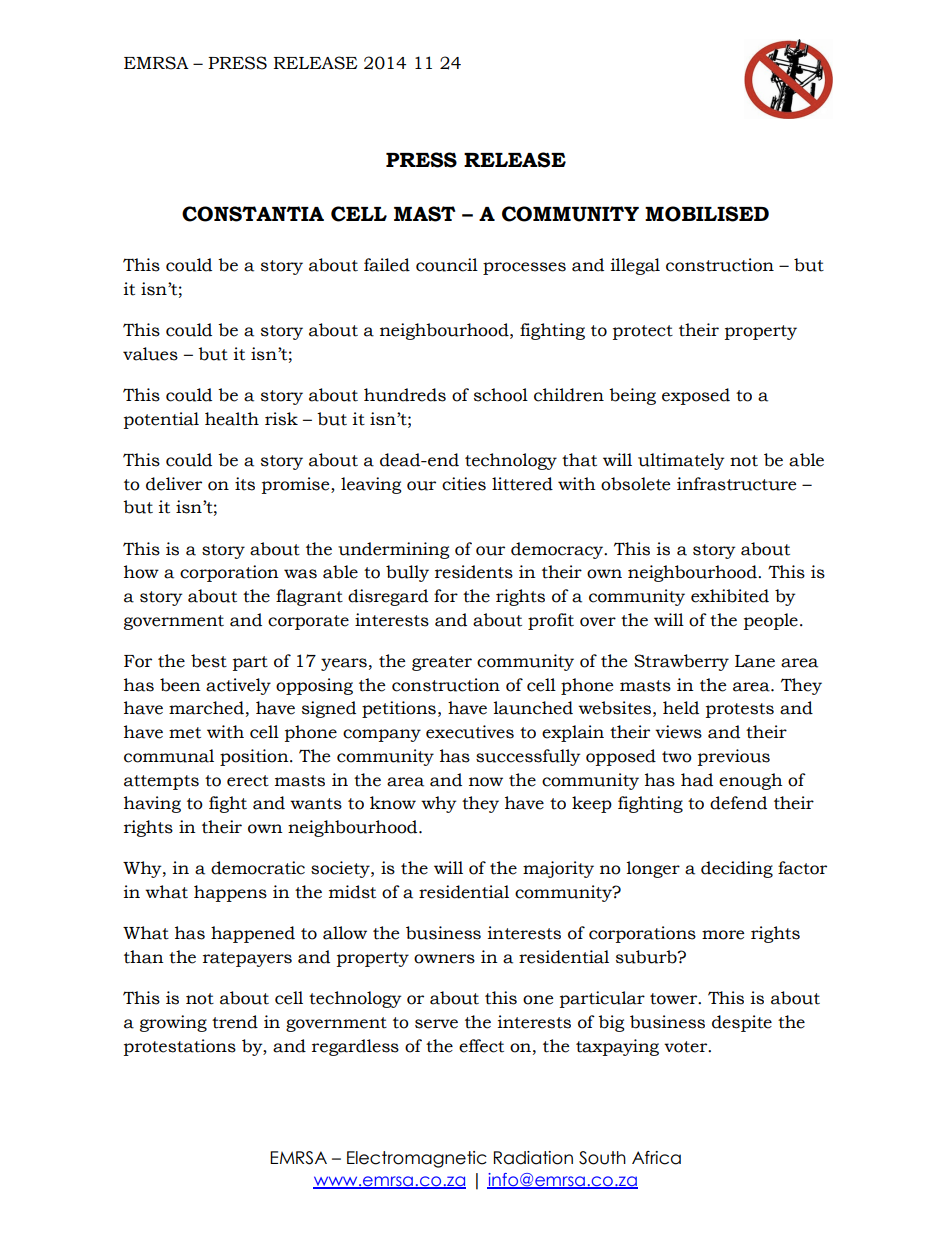 This screenshot has width=952, height=1233. What do you see at coordinates (707, 214) in the screenshot?
I see `MOBILISED` at bounding box center [707, 214].
